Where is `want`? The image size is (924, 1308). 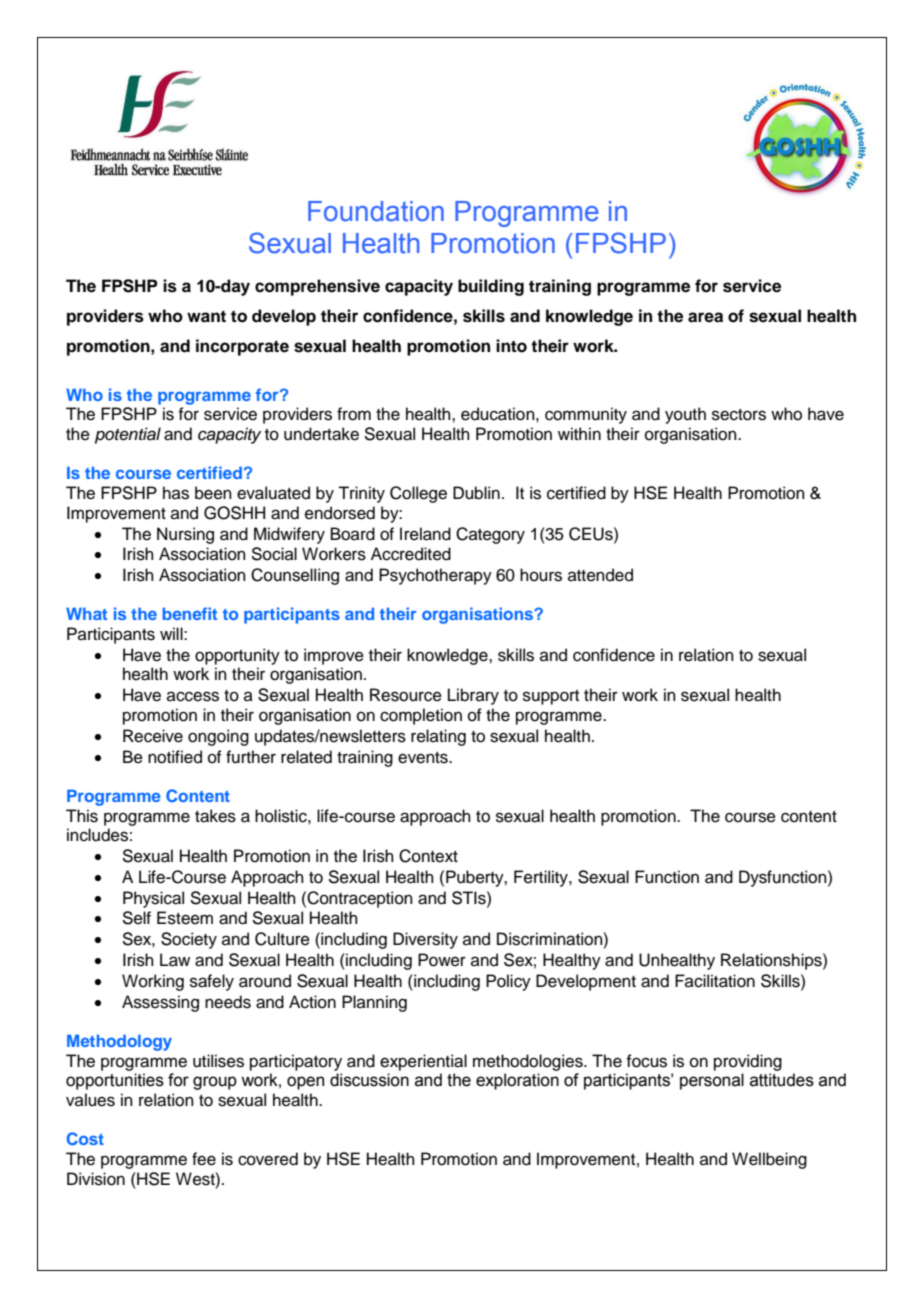
want is located at coordinates (206, 316).
